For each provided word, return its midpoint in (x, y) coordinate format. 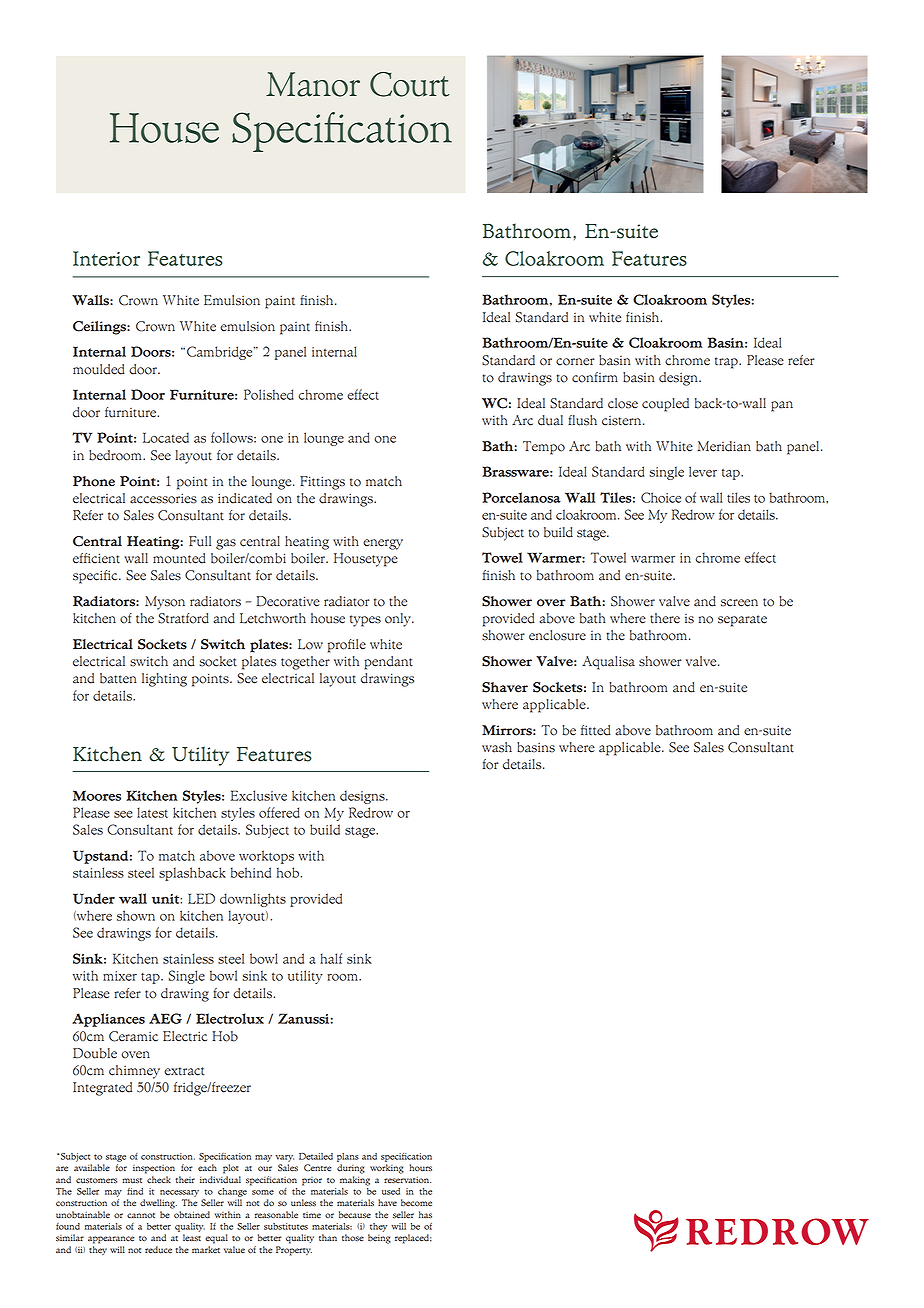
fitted (596, 730)
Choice (661, 497)
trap (727, 363)
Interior (106, 258)
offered (279, 812)
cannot (141, 1215)
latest (152, 812)
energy (383, 544)
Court (409, 84)
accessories (163, 498)
